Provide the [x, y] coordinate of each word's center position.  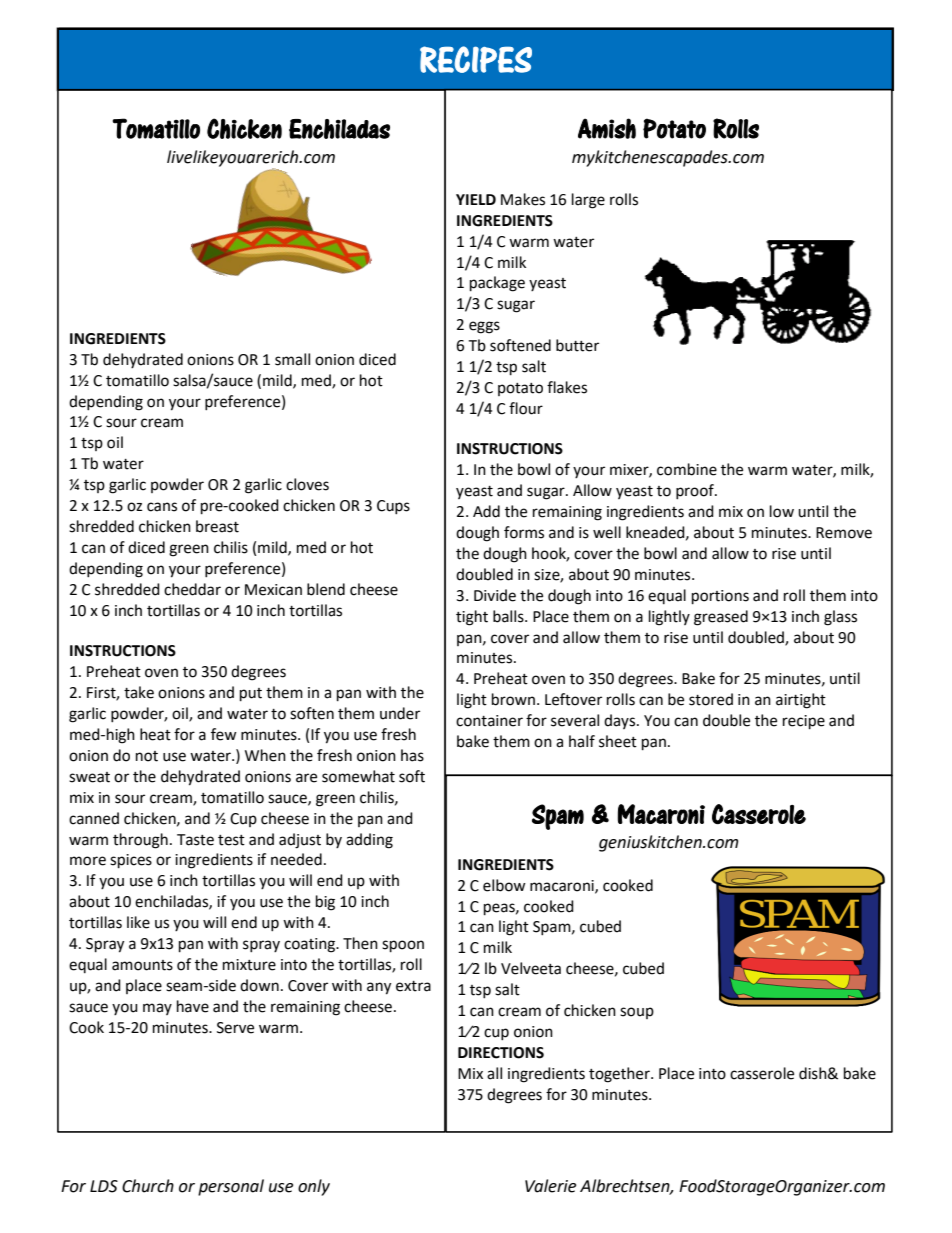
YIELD [476, 199]
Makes [523, 199]
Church [148, 1186]
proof [696, 491]
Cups [393, 507]
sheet [618, 741]
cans [162, 507]
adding [369, 841]
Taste [195, 840]
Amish [607, 128]
